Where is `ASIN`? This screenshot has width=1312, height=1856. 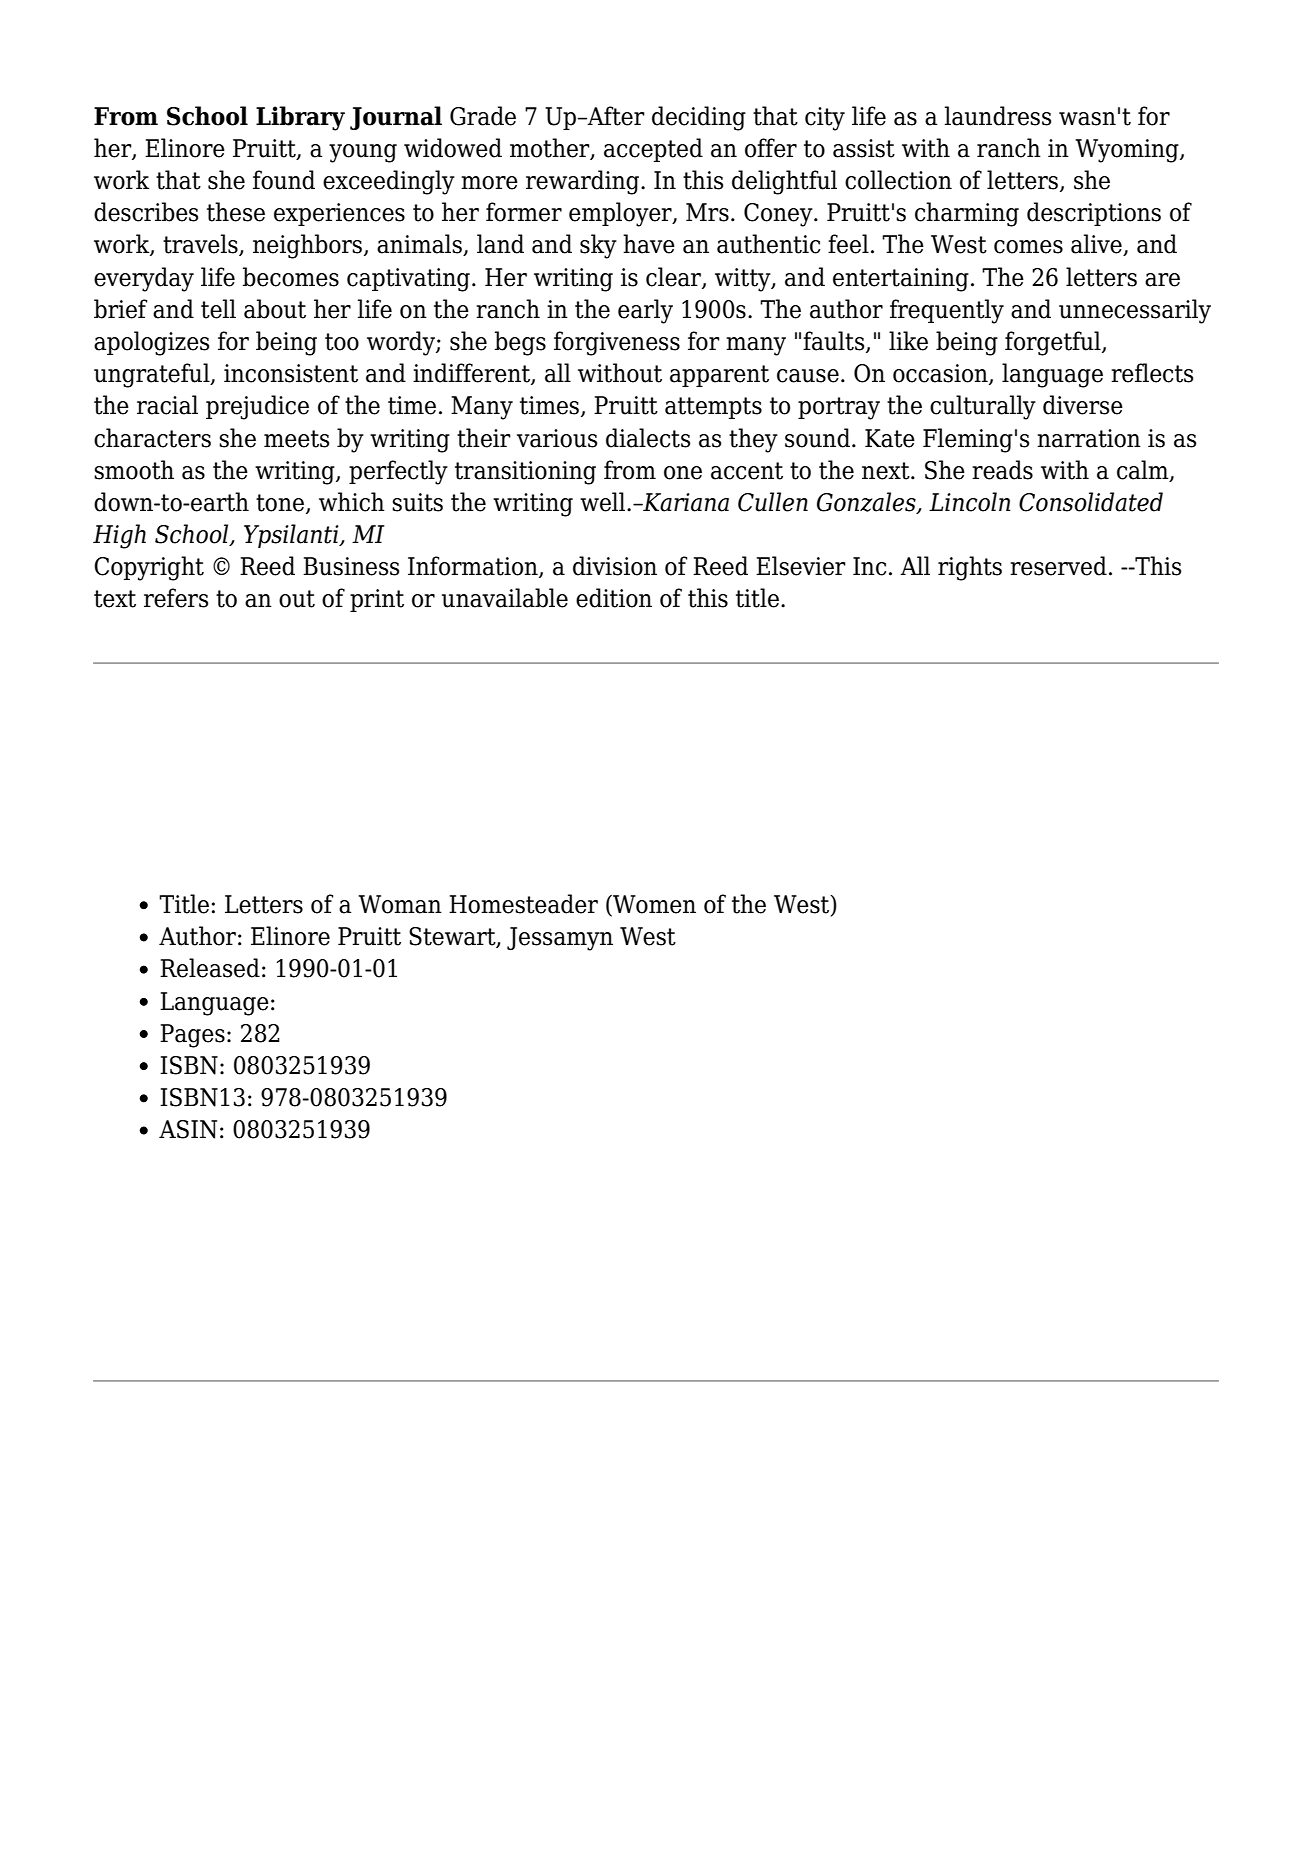 ASIN is located at coordinates (188, 1129).
